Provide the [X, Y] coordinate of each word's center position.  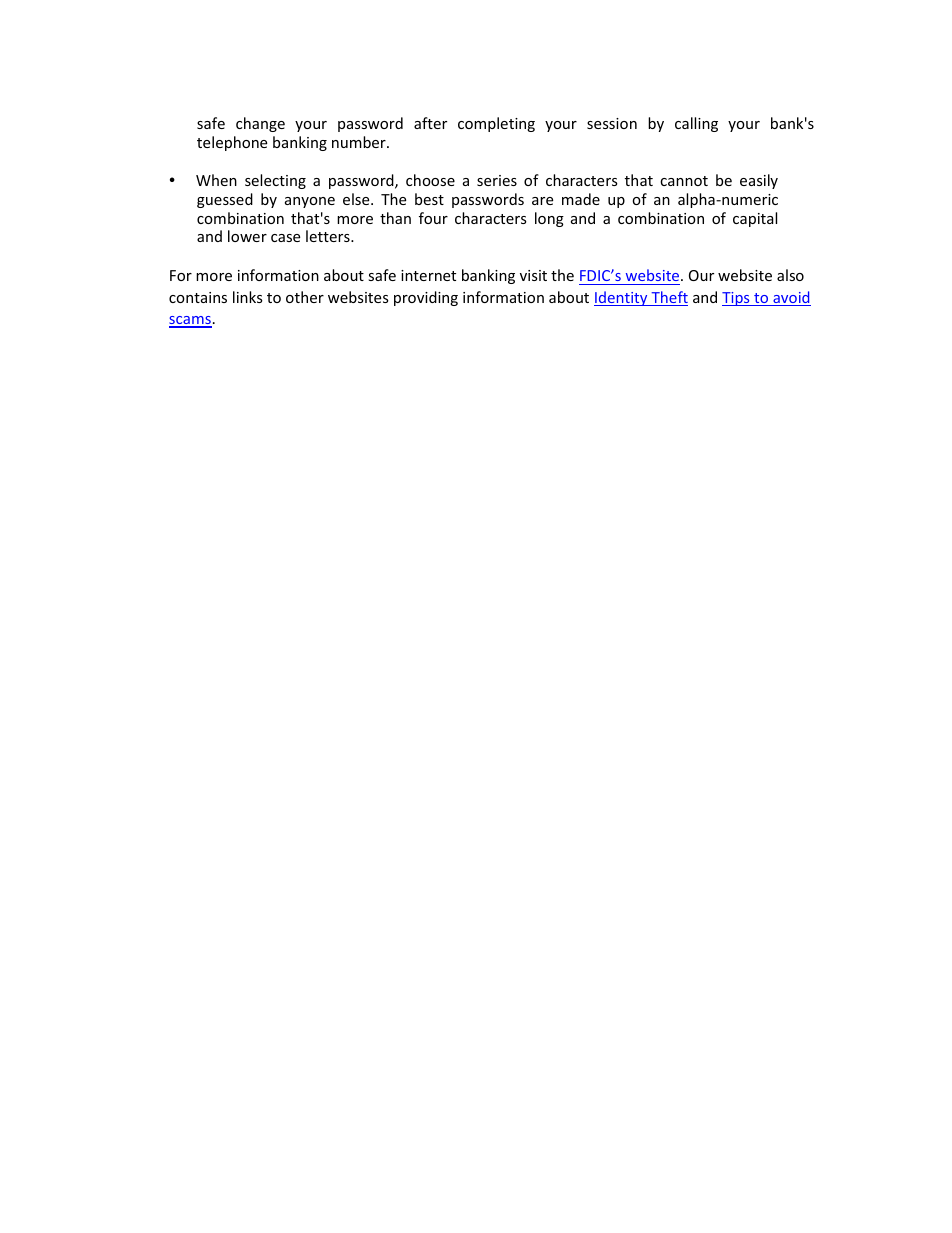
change [260, 124]
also [790, 275]
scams [190, 321]
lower [247, 236]
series [497, 180]
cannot [684, 181]
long [549, 219]
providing [426, 298]
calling [696, 124]
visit [533, 275]
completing [496, 124]
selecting [275, 181]
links [248, 297]
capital [755, 219]
